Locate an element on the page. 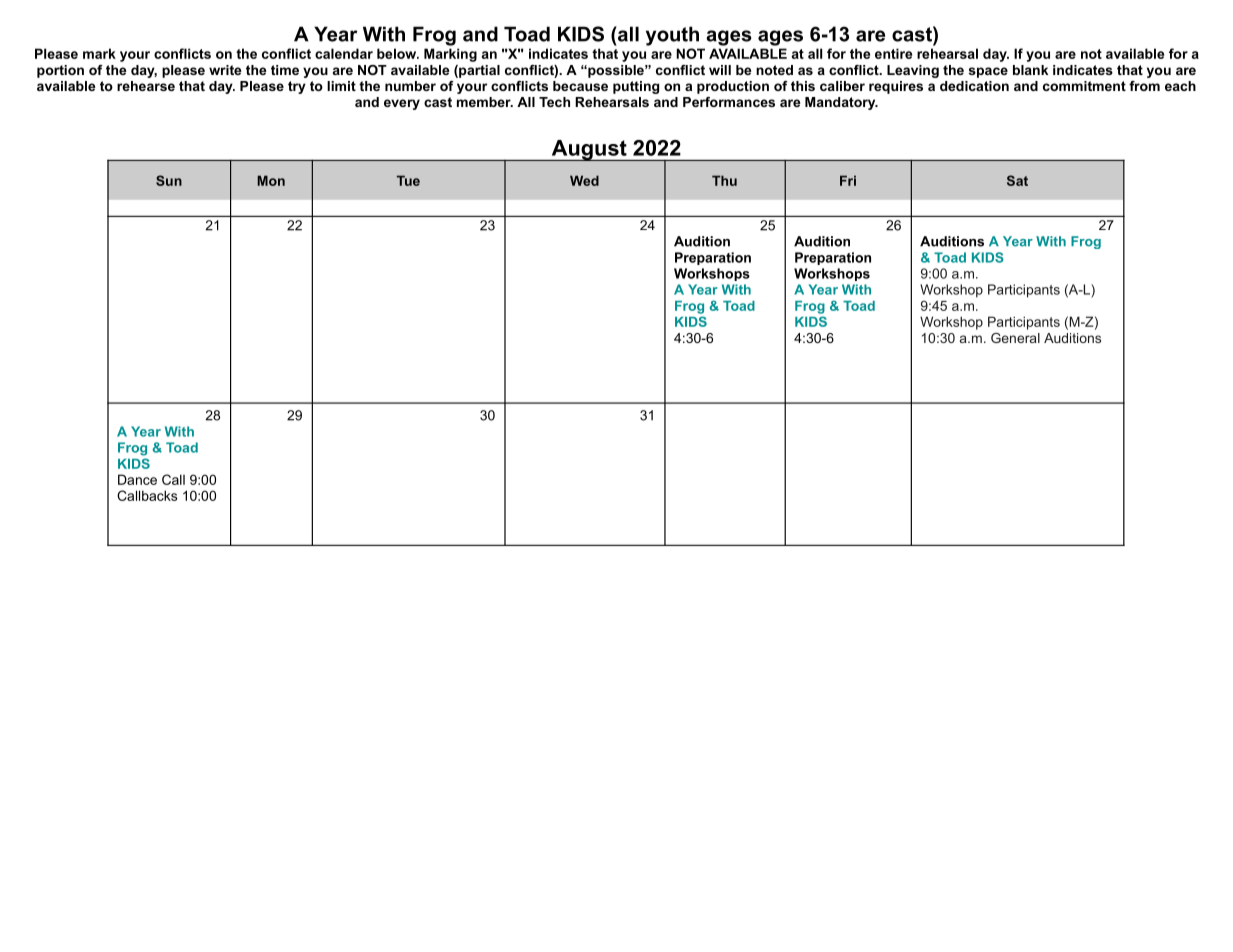 The image size is (1233, 952). youth is located at coordinates (672, 36).
